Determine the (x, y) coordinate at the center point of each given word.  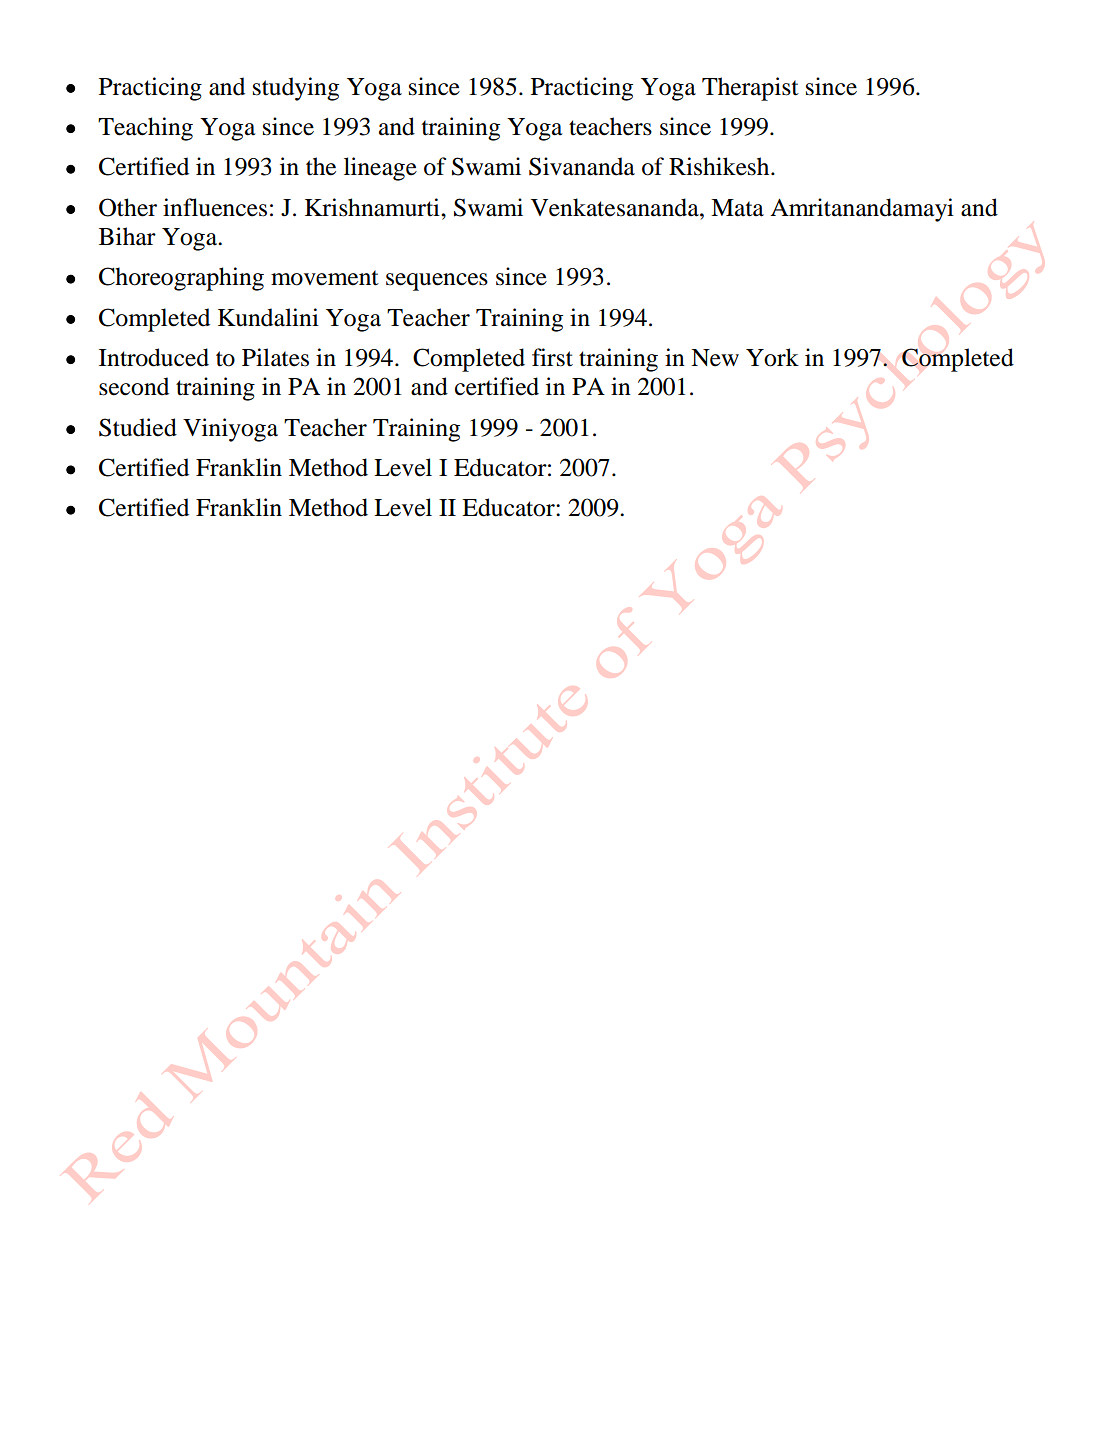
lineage (380, 169)
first (552, 357)
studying (296, 89)
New (715, 358)
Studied (138, 427)
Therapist (750, 89)
